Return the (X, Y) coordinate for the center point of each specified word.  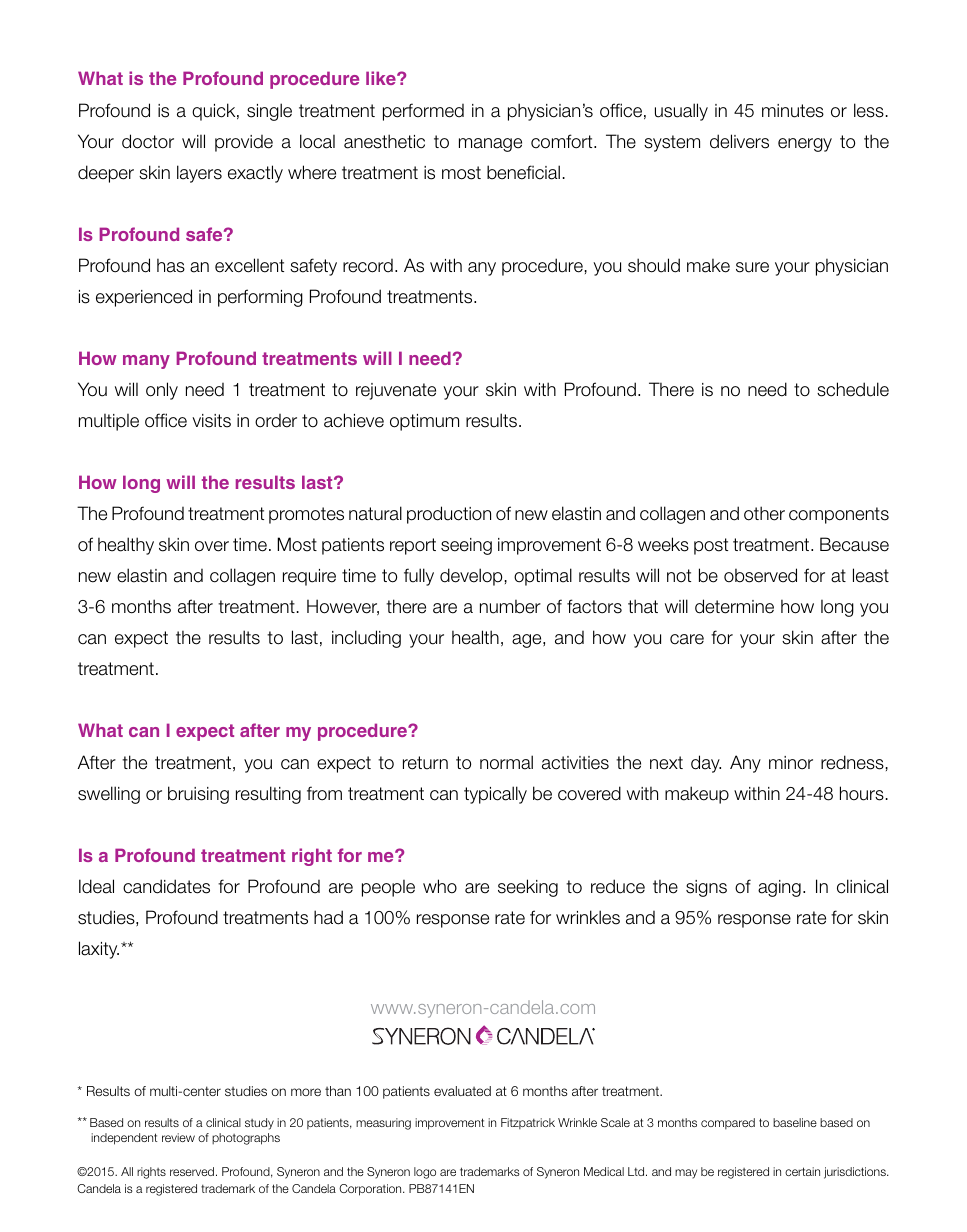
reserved (193, 1171)
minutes (793, 111)
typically (495, 795)
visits (211, 421)
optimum (424, 422)
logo (425, 1173)
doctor (148, 141)
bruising (198, 795)
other (764, 513)
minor (791, 763)
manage (490, 145)
